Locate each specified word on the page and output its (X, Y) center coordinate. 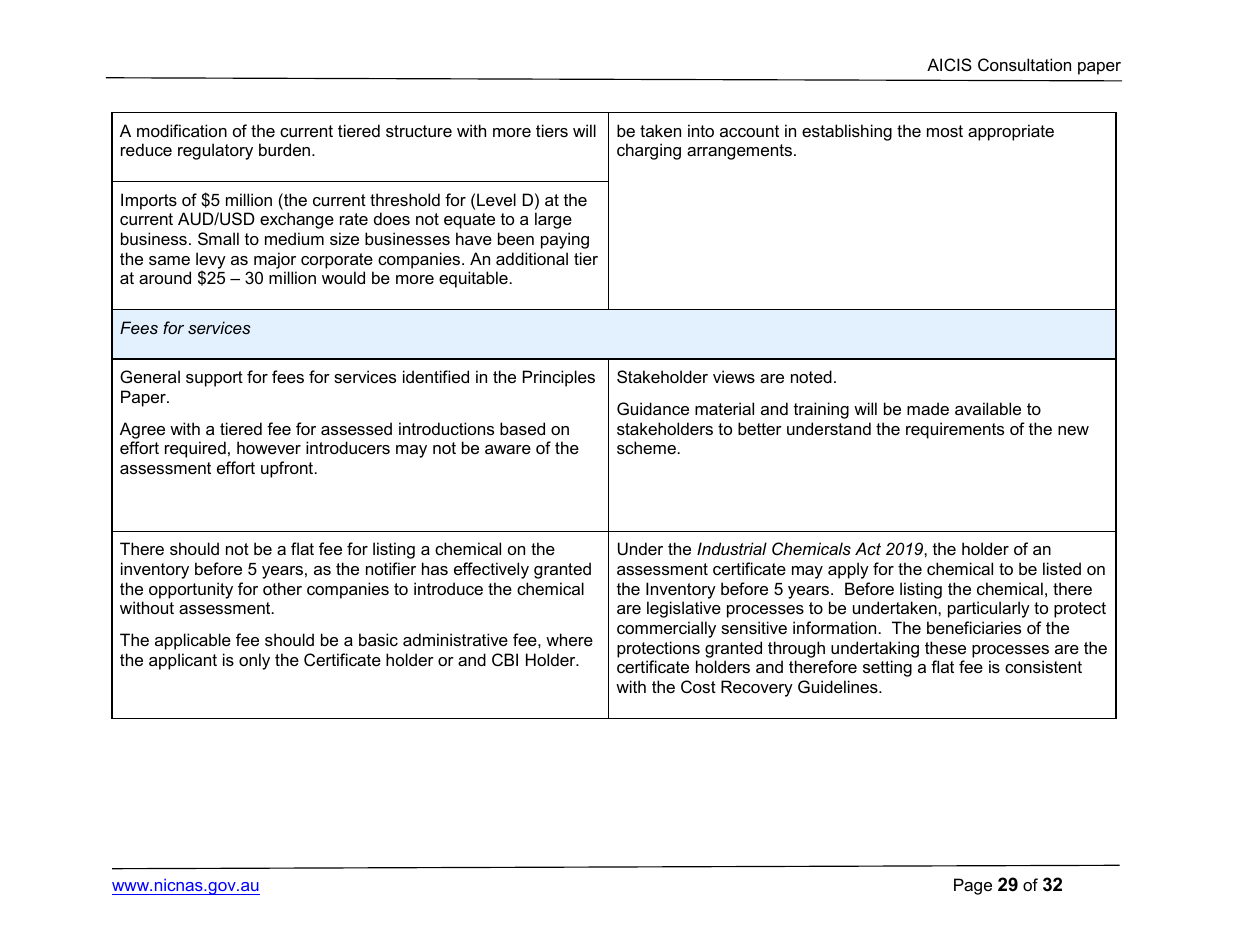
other (282, 588)
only (254, 661)
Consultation (1024, 64)
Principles (559, 378)
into (701, 130)
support (214, 379)
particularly (989, 609)
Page (973, 886)
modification (182, 130)
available (988, 408)
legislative (684, 609)
